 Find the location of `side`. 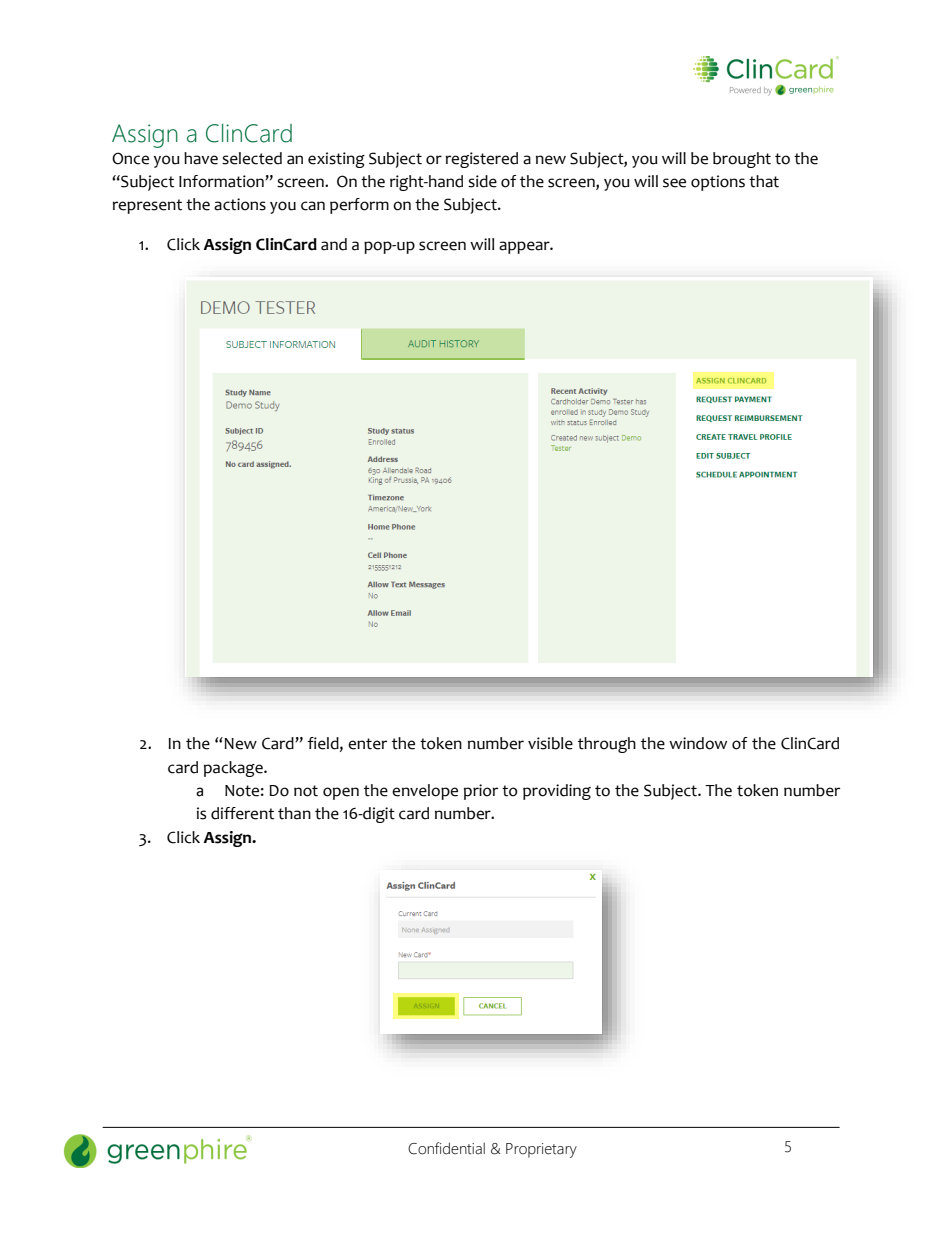

side is located at coordinates (482, 181).
